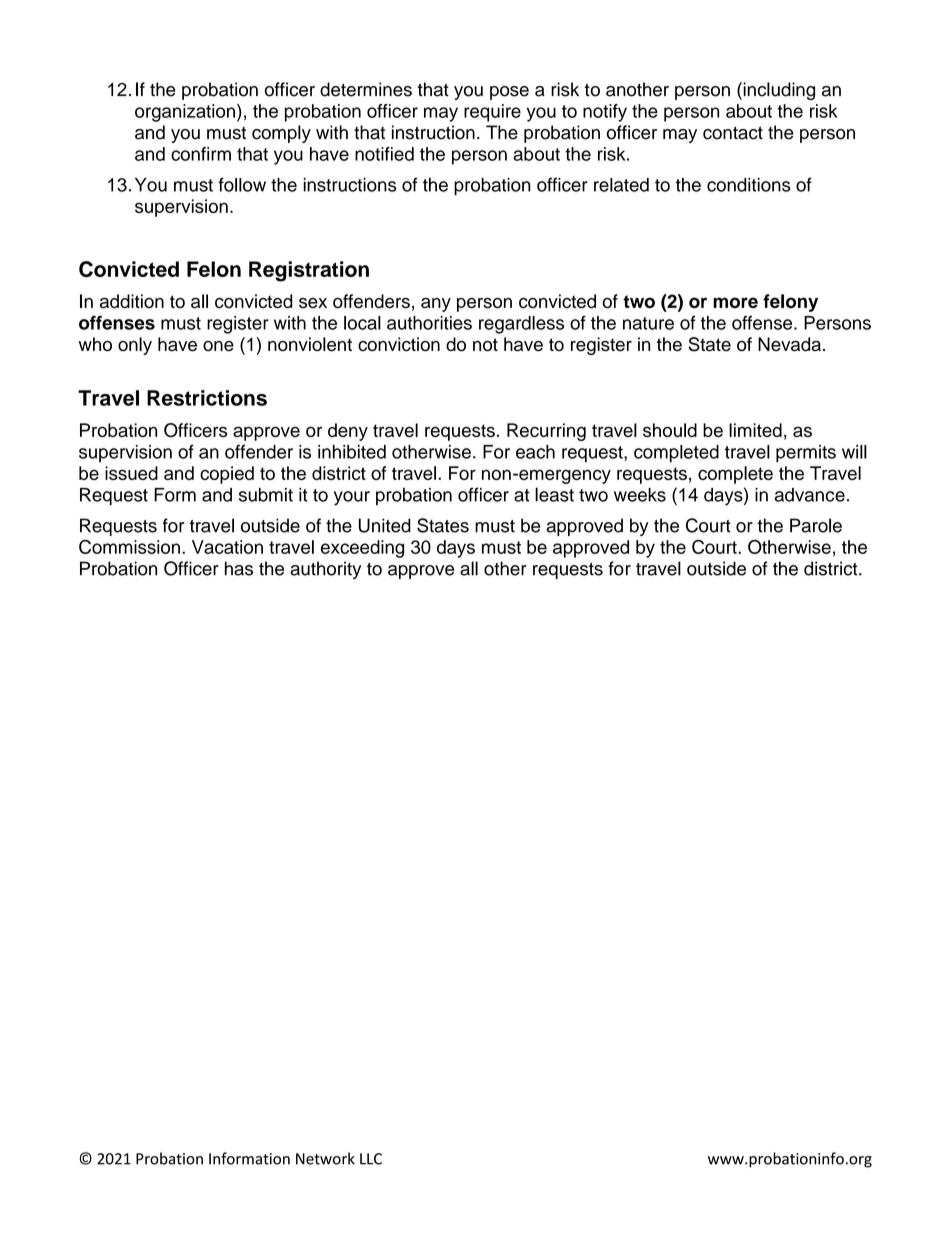 The height and width of the screenshot is (1233, 952). I want to click on organization, so click(185, 113).
